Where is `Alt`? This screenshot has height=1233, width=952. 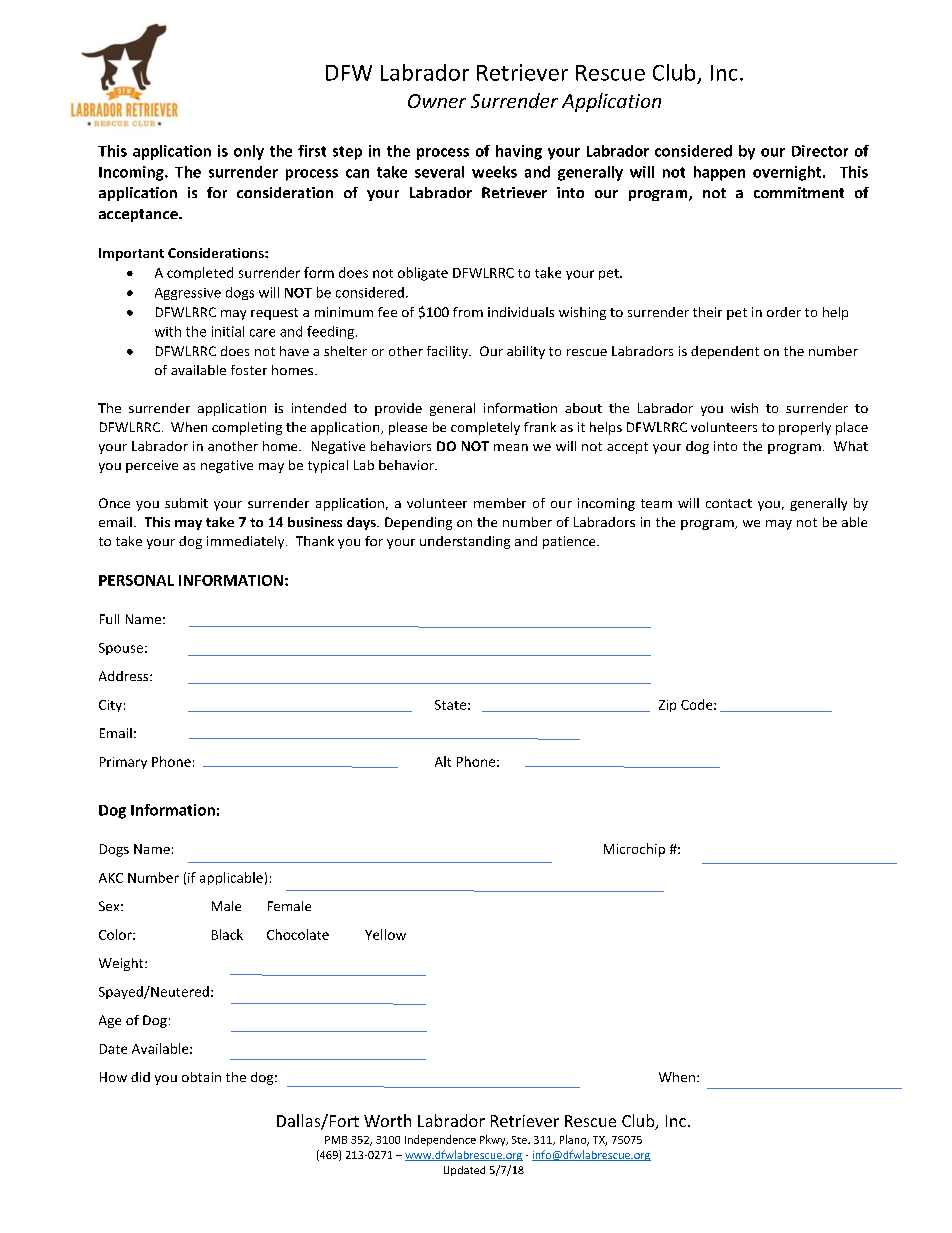 Alt is located at coordinates (443, 761).
